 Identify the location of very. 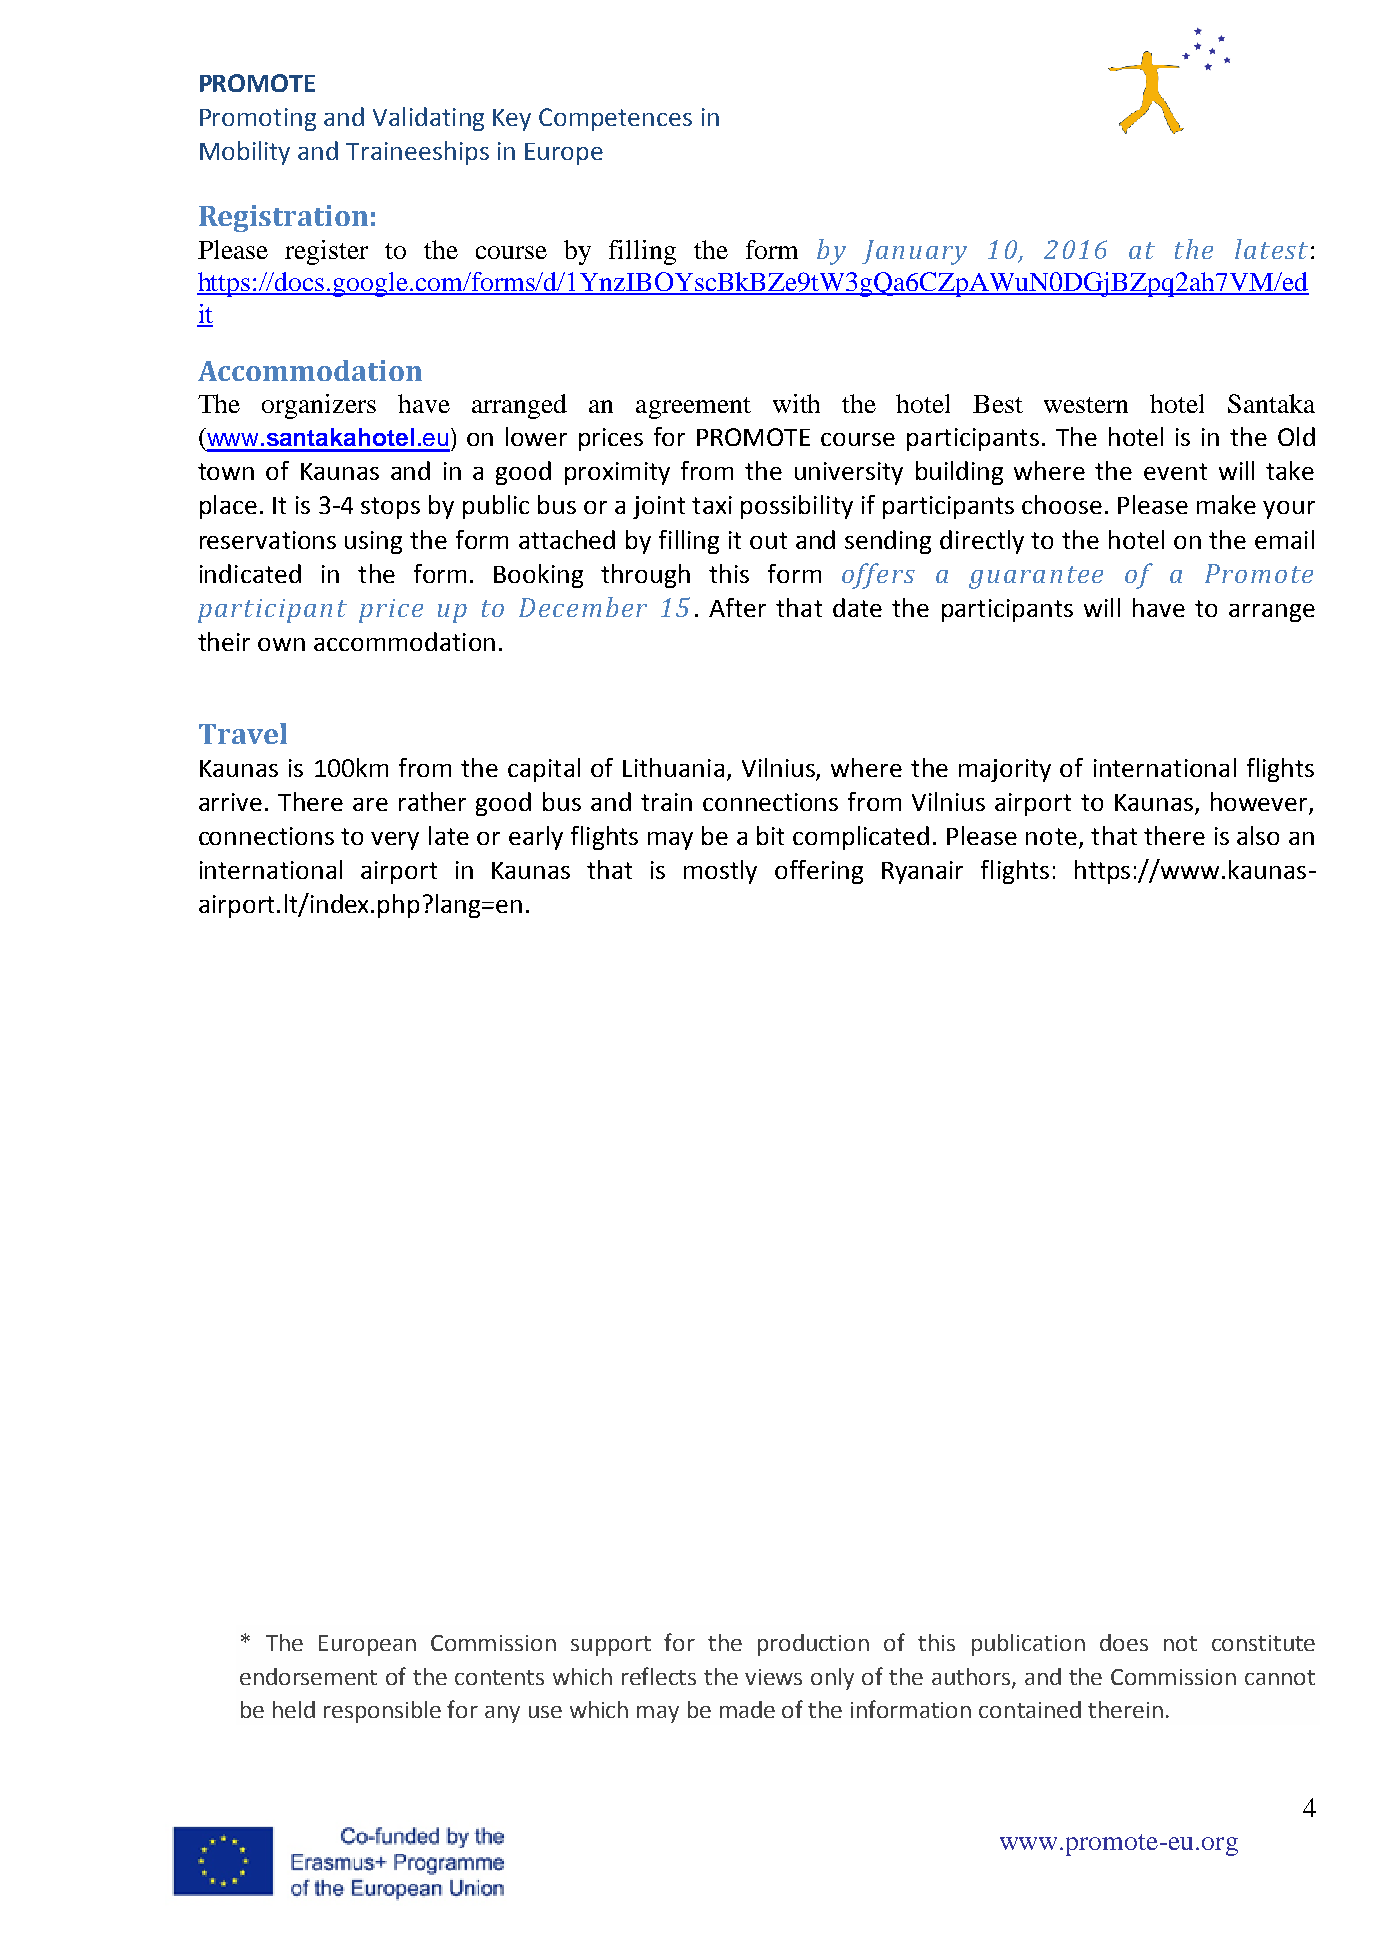
(395, 841).
